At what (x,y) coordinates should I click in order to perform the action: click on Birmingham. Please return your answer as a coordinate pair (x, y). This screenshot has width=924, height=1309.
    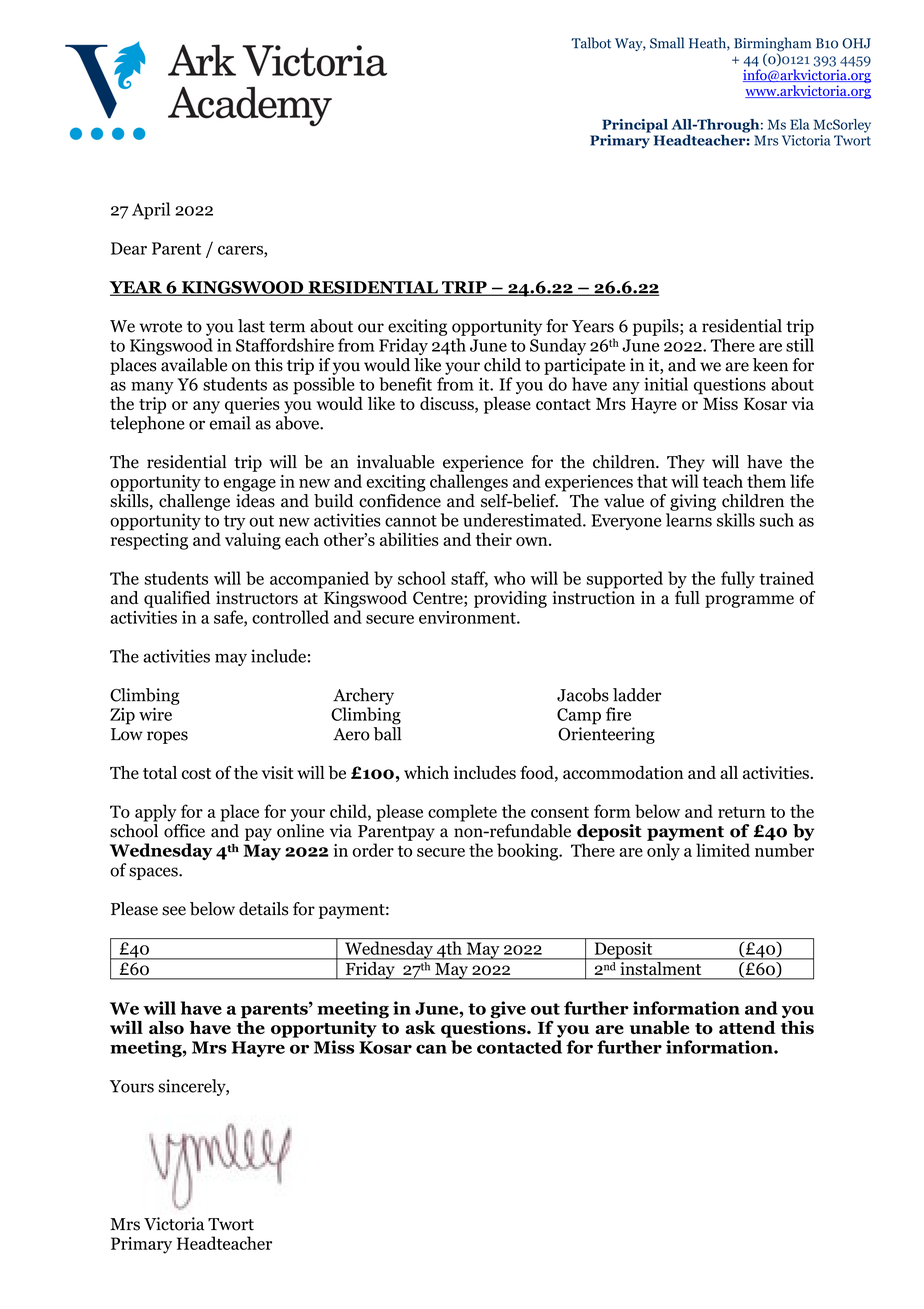
    Looking at the image, I should click on (772, 45).
